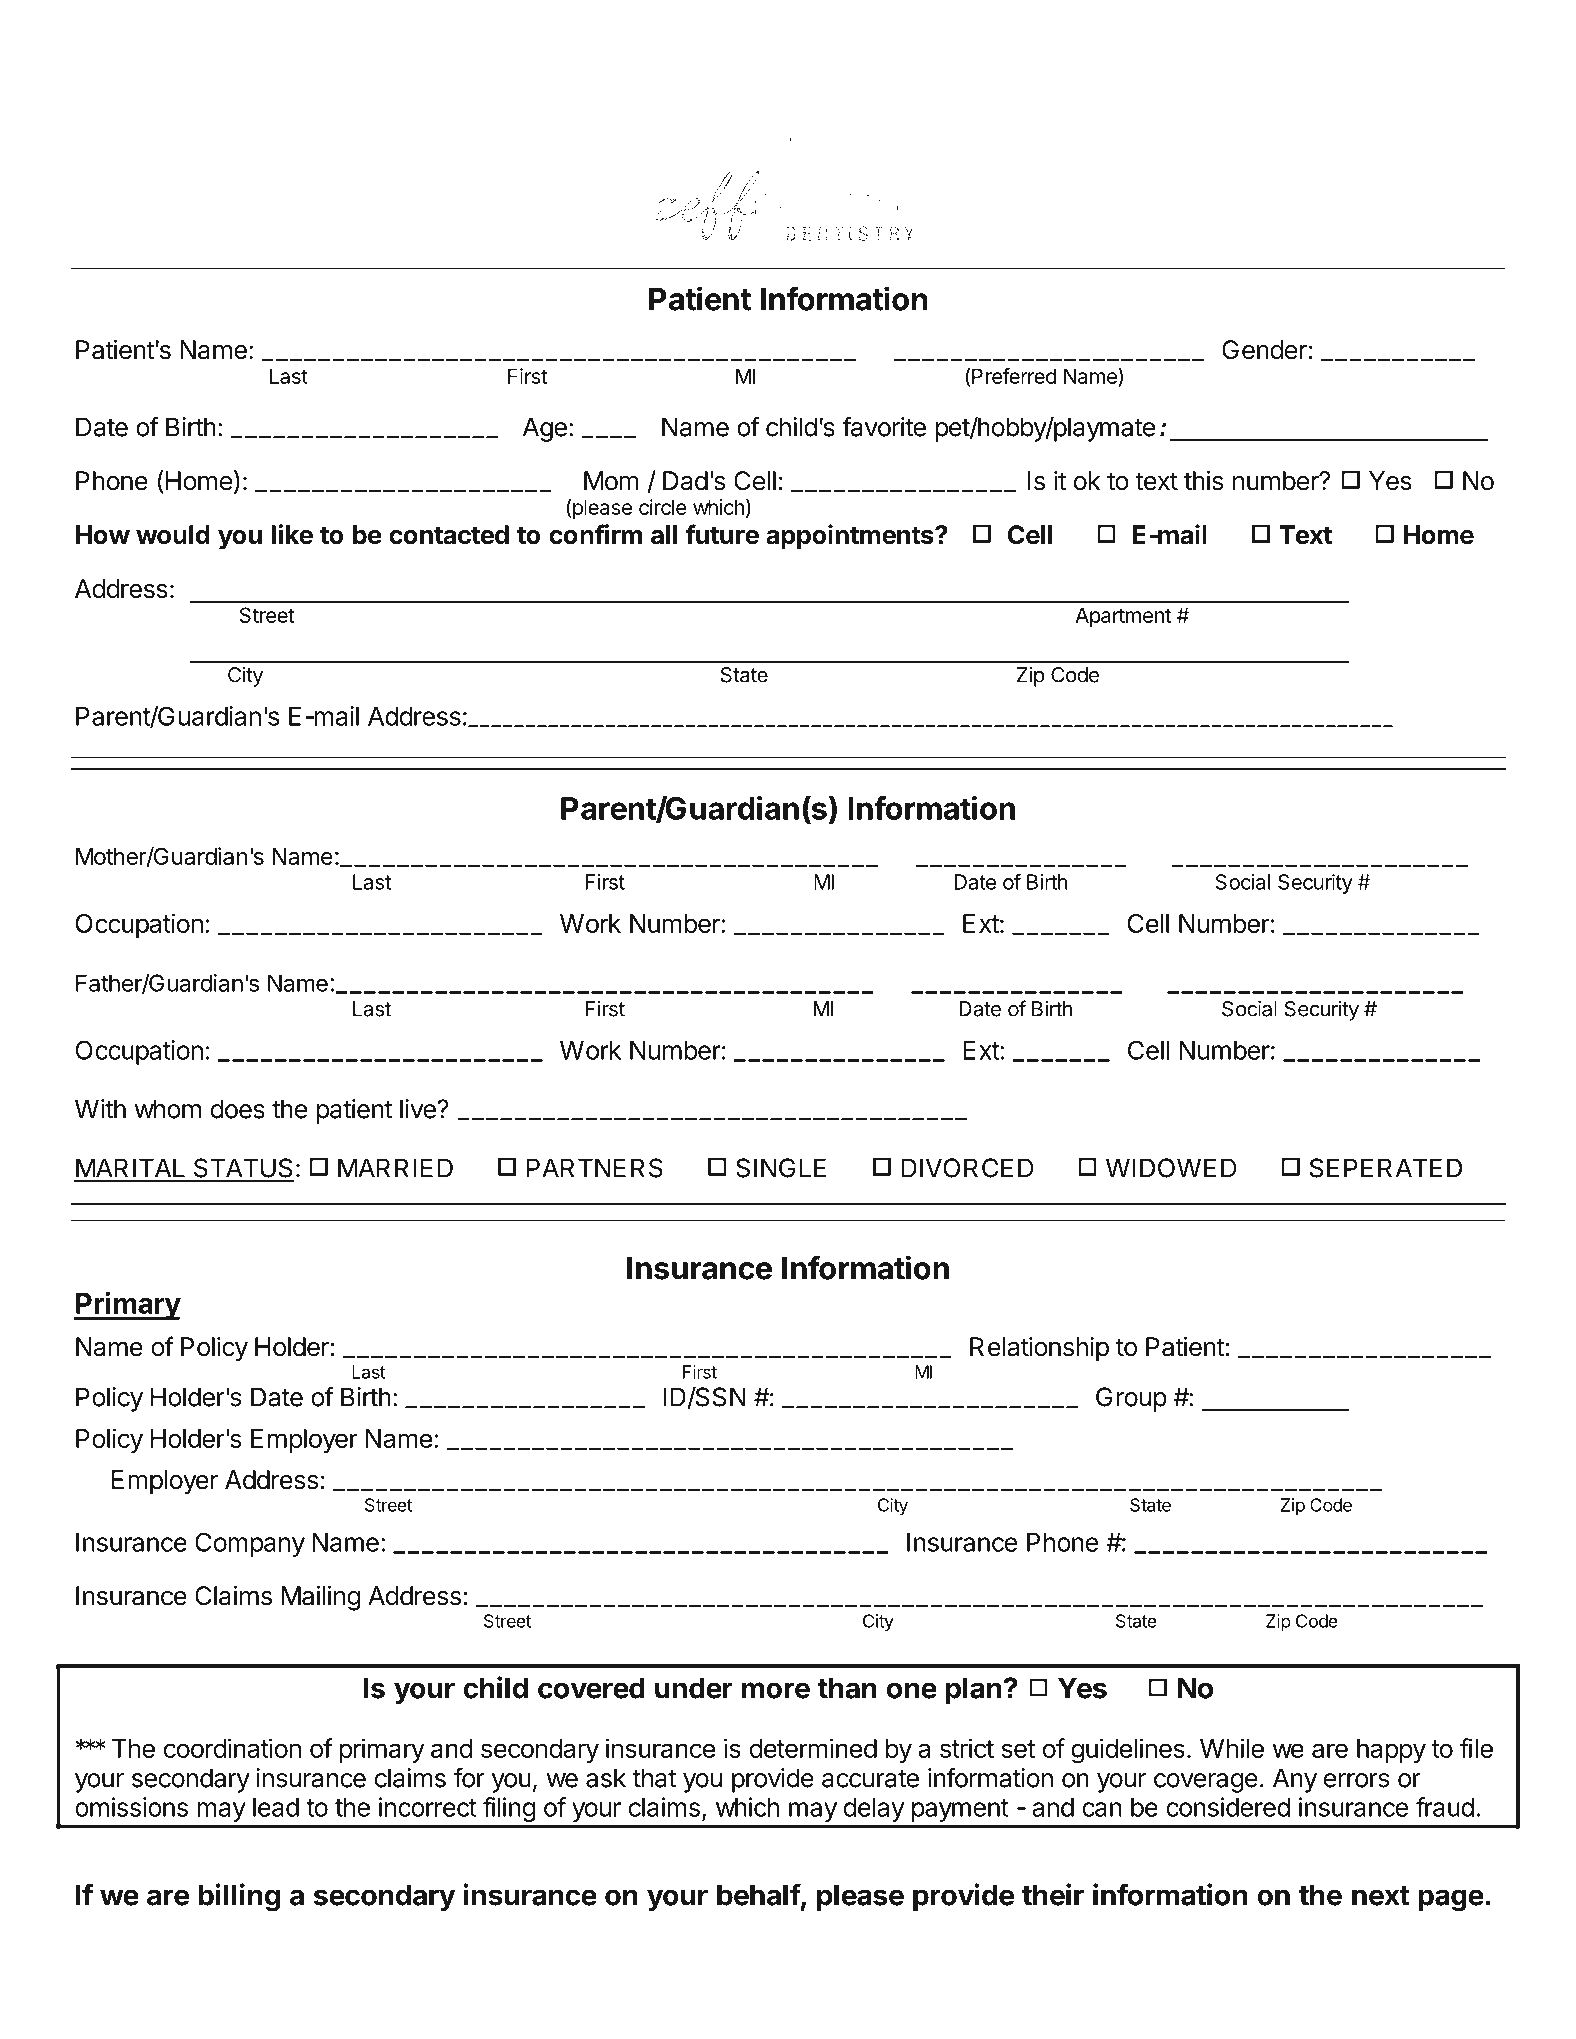  What do you see at coordinates (238, 1109) in the screenshot?
I see `does` at bounding box center [238, 1109].
